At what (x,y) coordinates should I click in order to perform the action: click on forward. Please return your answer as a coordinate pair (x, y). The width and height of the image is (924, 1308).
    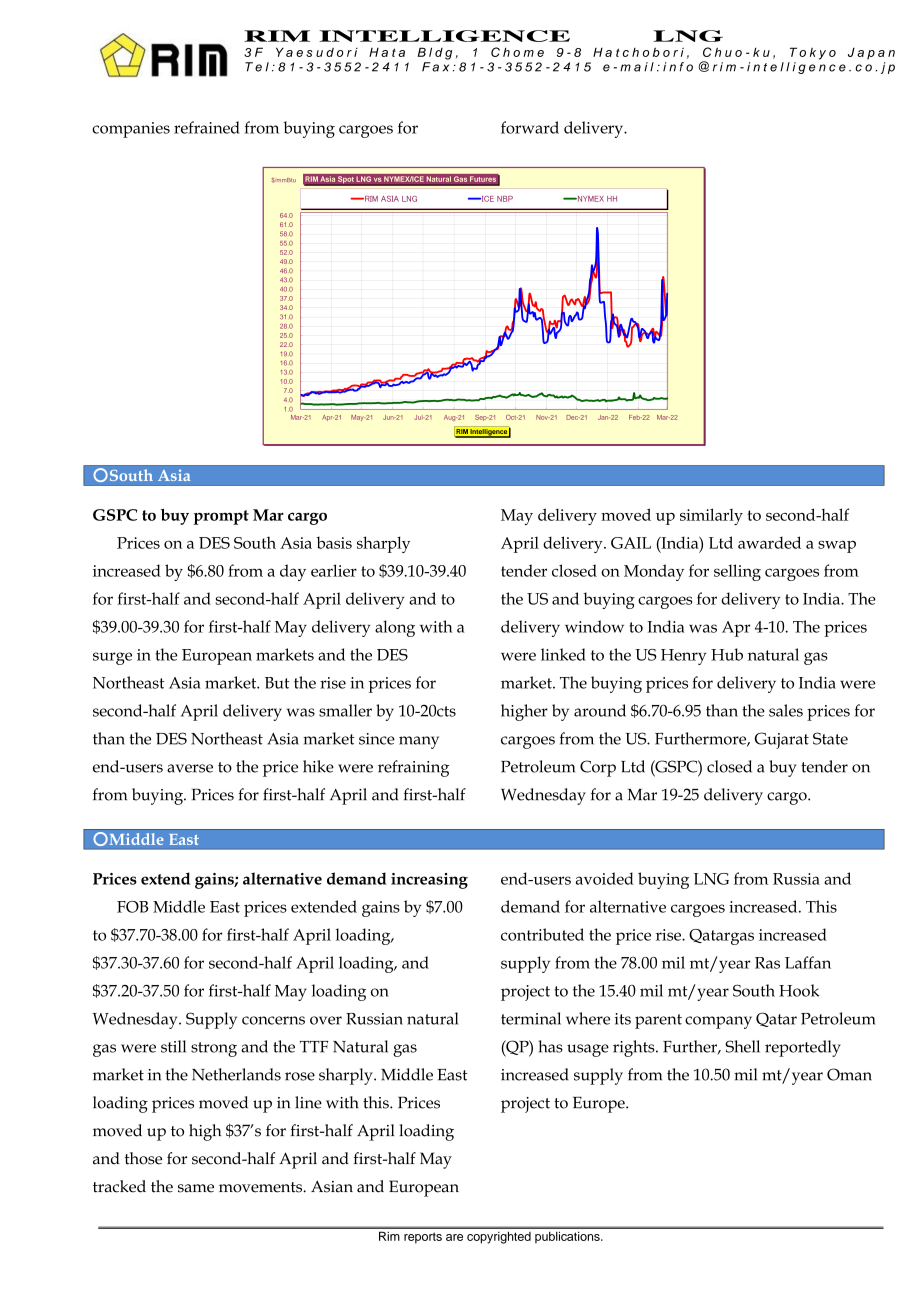
    Looking at the image, I should click on (530, 127).
